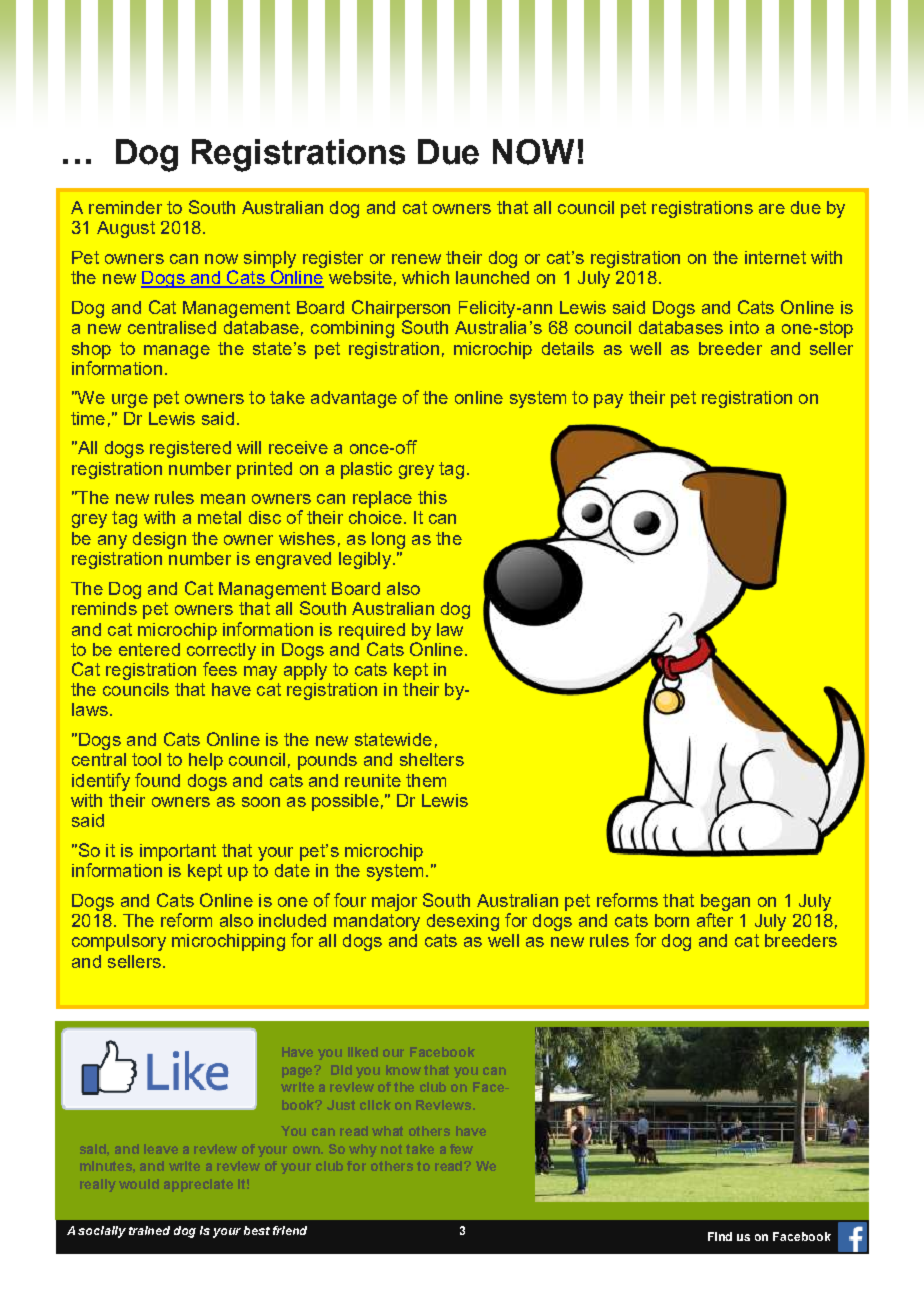 The height and width of the screenshot is (1308, 924). Describe the element at coordinates (159, 540) in the screenshot. I see `design` at that location.
